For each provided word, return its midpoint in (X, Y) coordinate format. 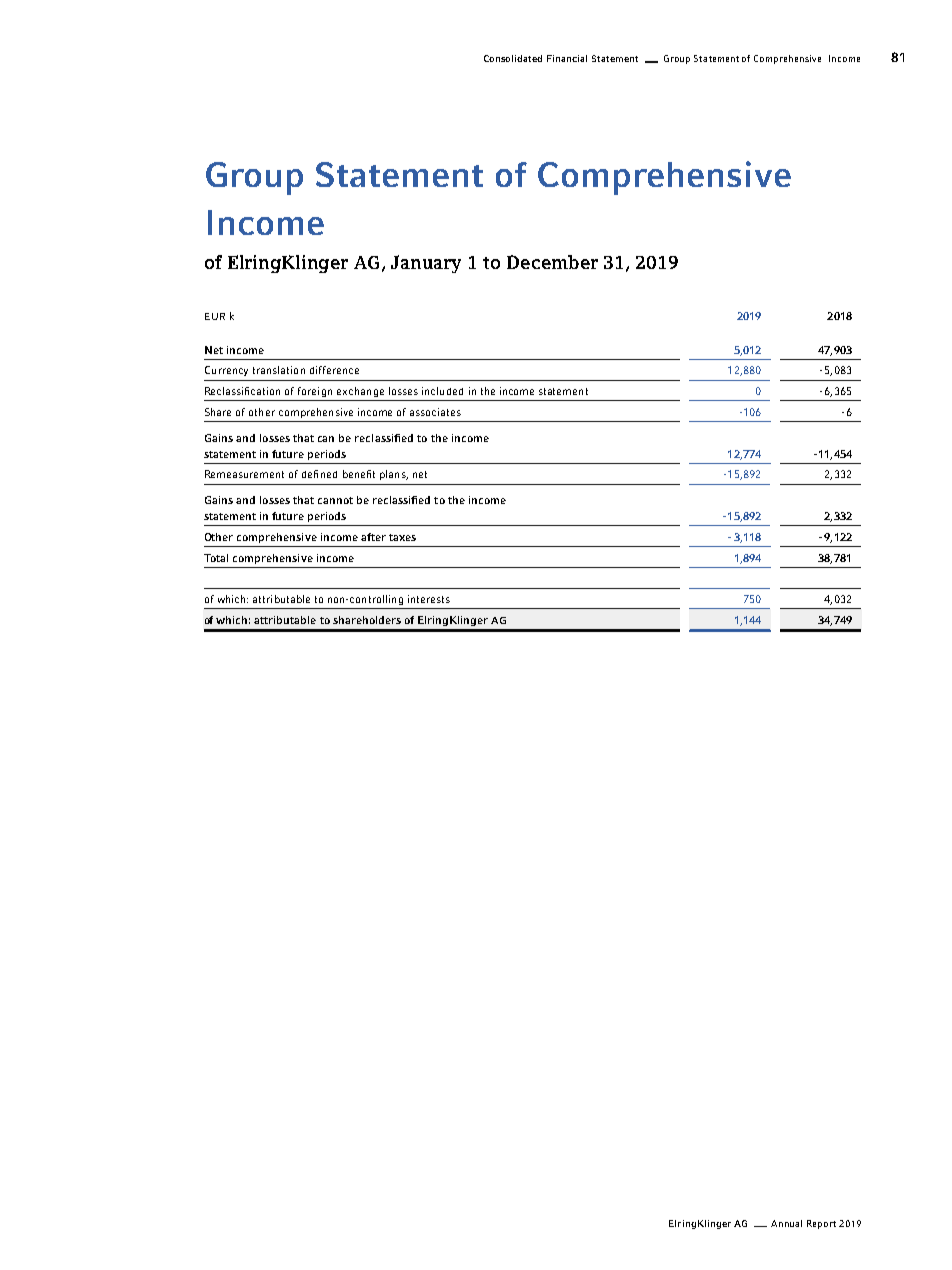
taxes (402, 537)
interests (429, 599)
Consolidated (513, 58)
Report (821, 1224)
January (426, 264)
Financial (567, 58)
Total (216, 558)
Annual (786, 1223)
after (373, 537)
